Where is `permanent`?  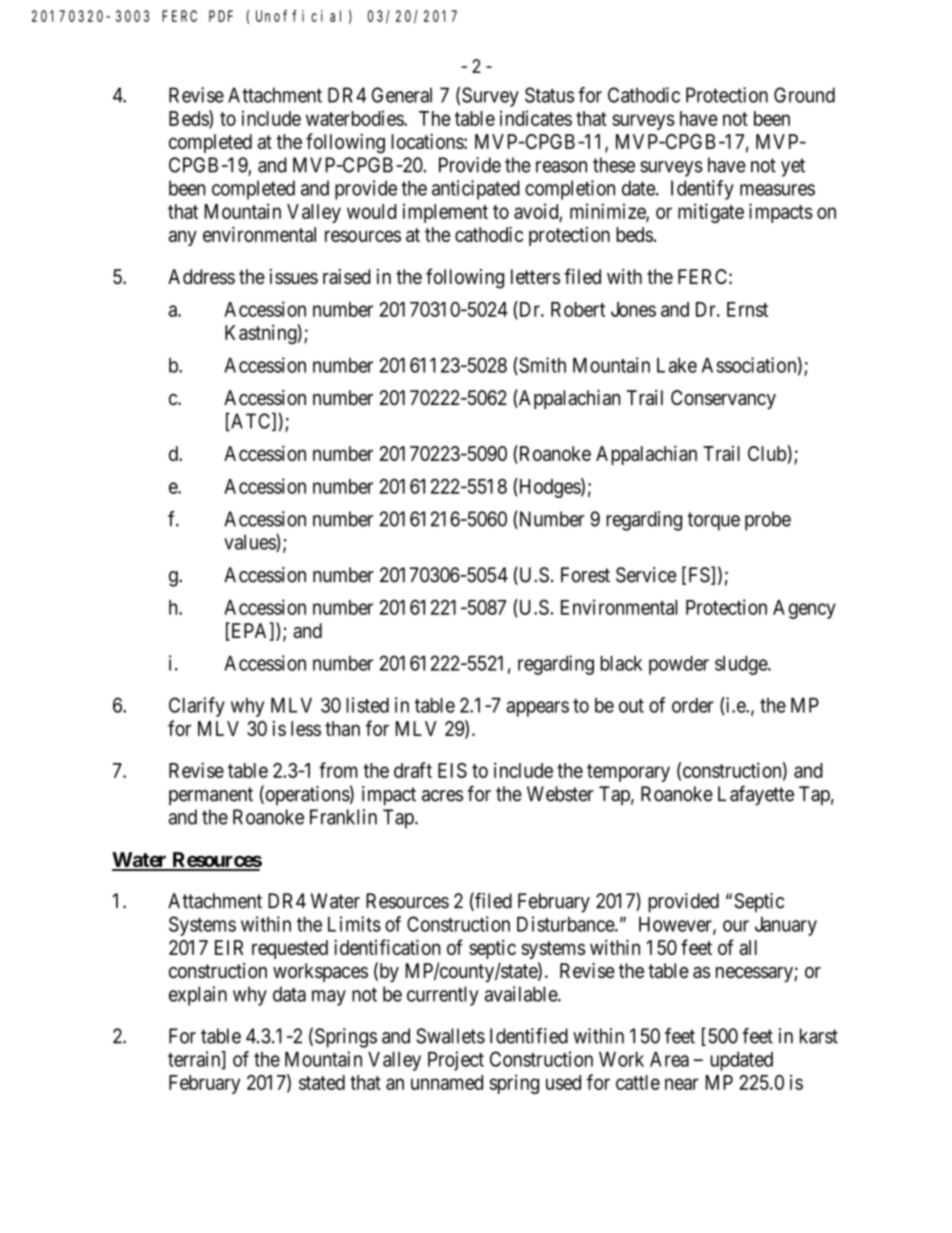 permanent is located at coordinates (211, 796).
